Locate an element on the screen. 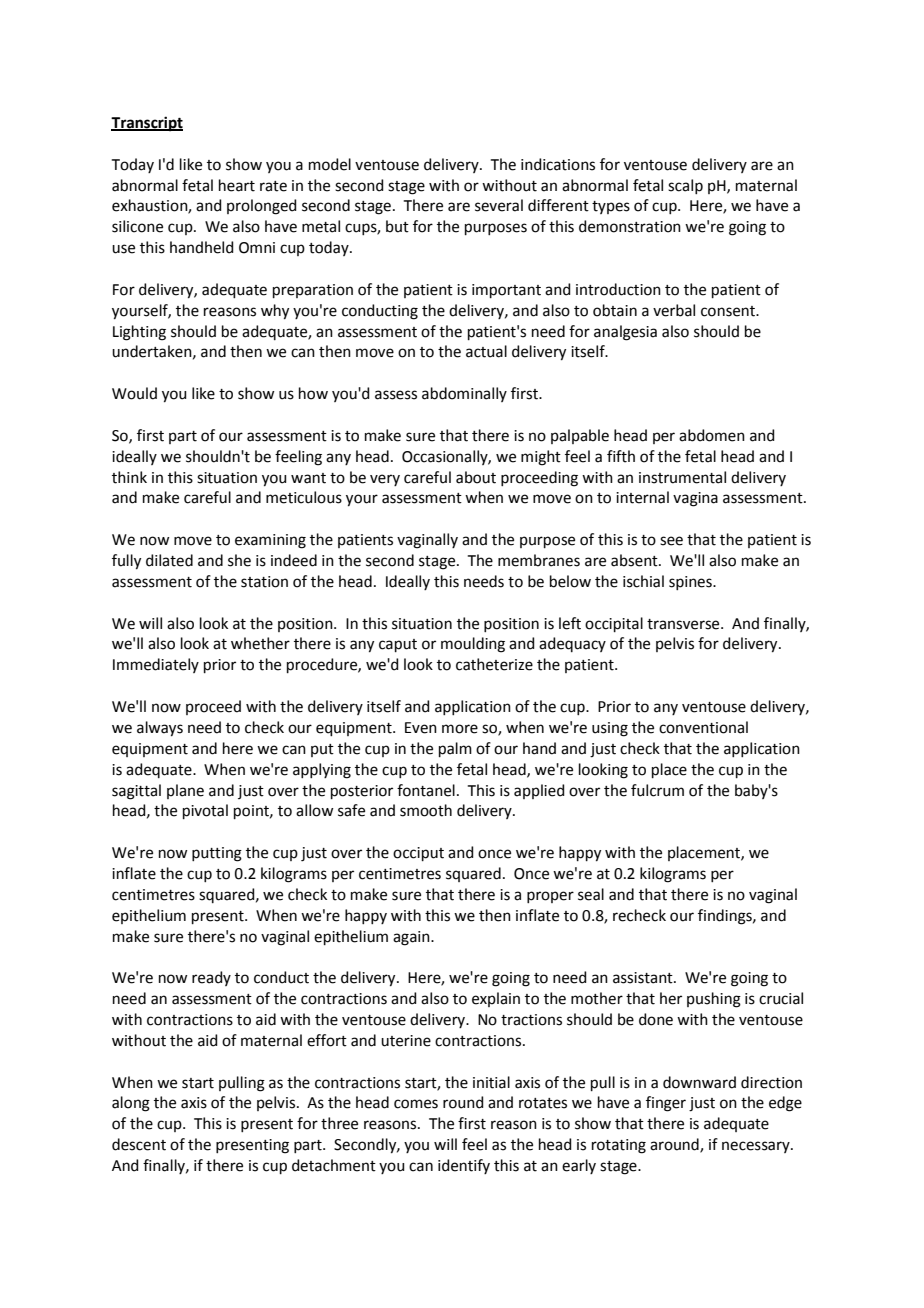 This screenshot has height=1308, width=924. transverse is located at coordinates (684, 624).
